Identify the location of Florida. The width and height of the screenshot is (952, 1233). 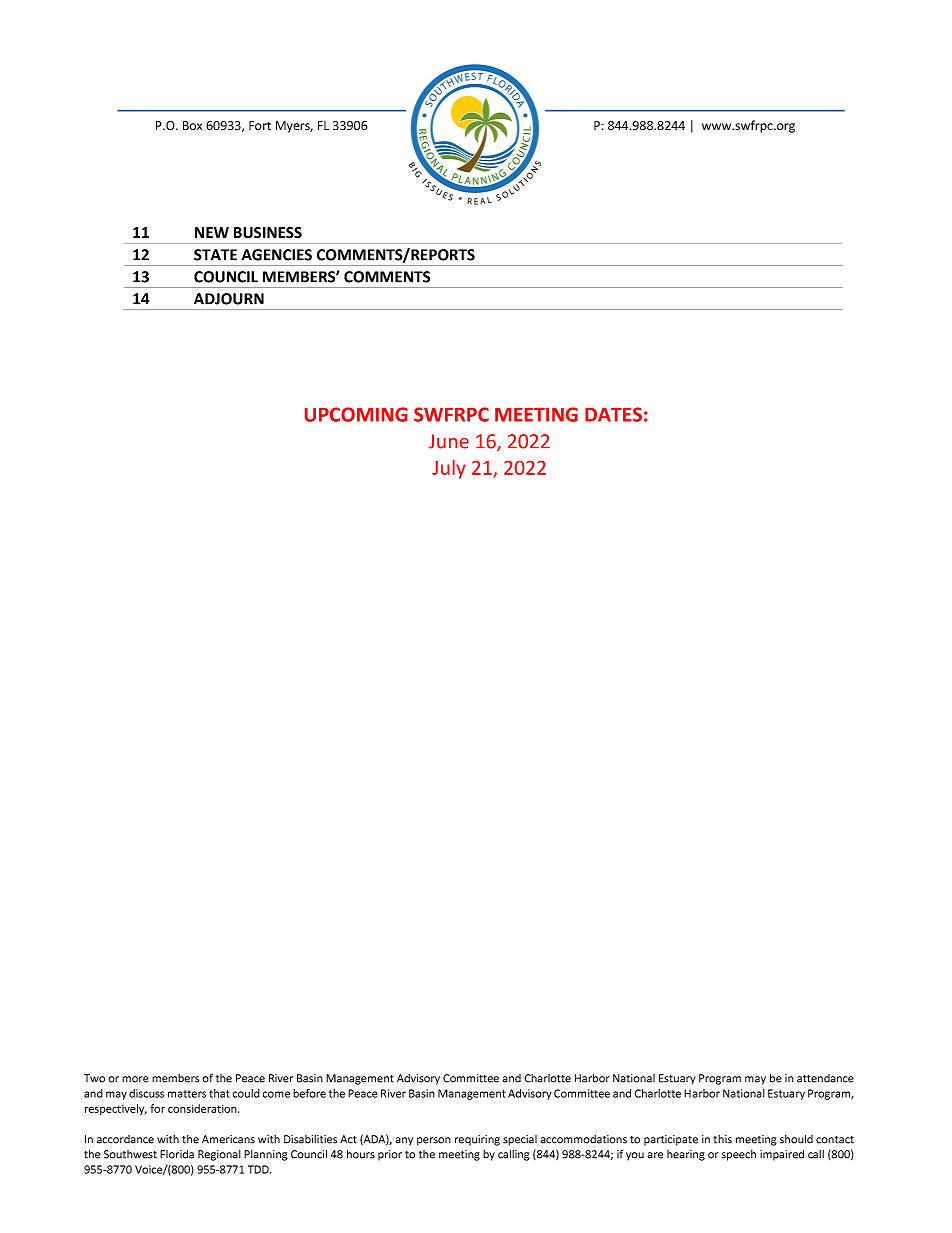
(177, 1154).
